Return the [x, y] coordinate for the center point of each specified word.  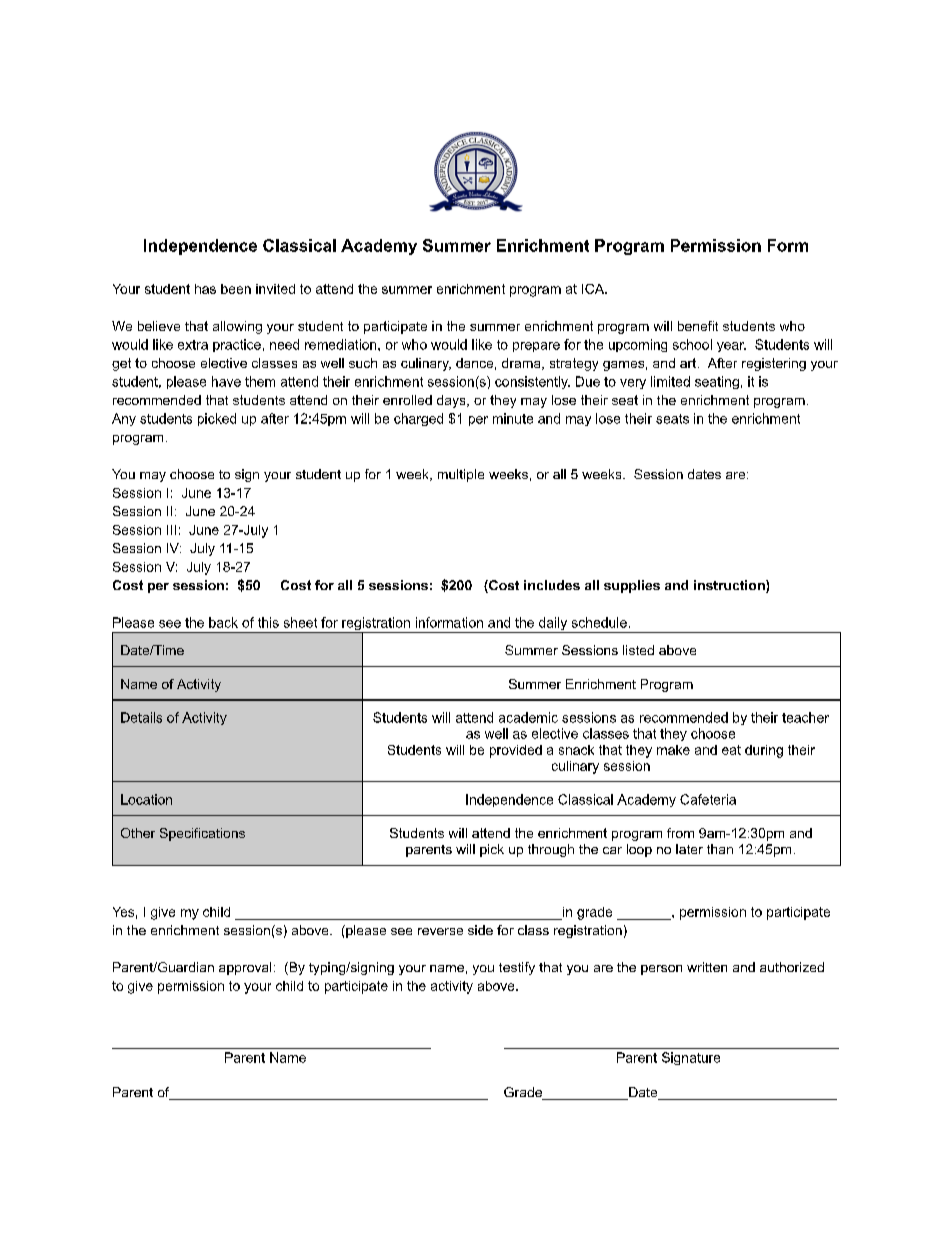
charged [418, 419]
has [205, 289]
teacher [805, 717]
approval [245, 968]
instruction [729, 585]
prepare [536, 347]
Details [141, 717]
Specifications [202, 834]
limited [670, 381]
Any [124, 419]
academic [528, 717]
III [171, 530]
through [551, 850]
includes [552, 585]
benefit [698, 326]
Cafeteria [708, 799]
